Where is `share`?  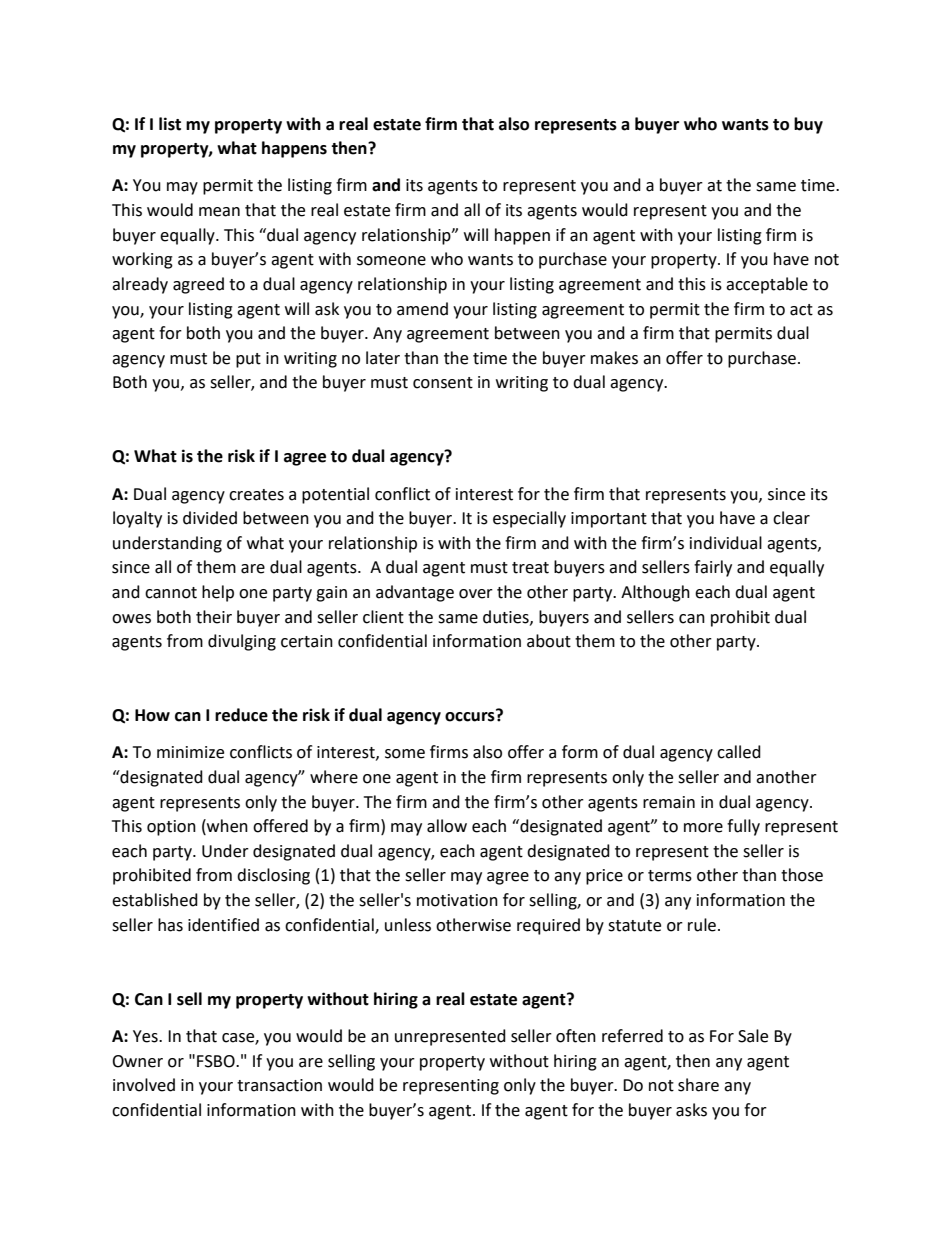
share is located at coordinates (698, 1085).
